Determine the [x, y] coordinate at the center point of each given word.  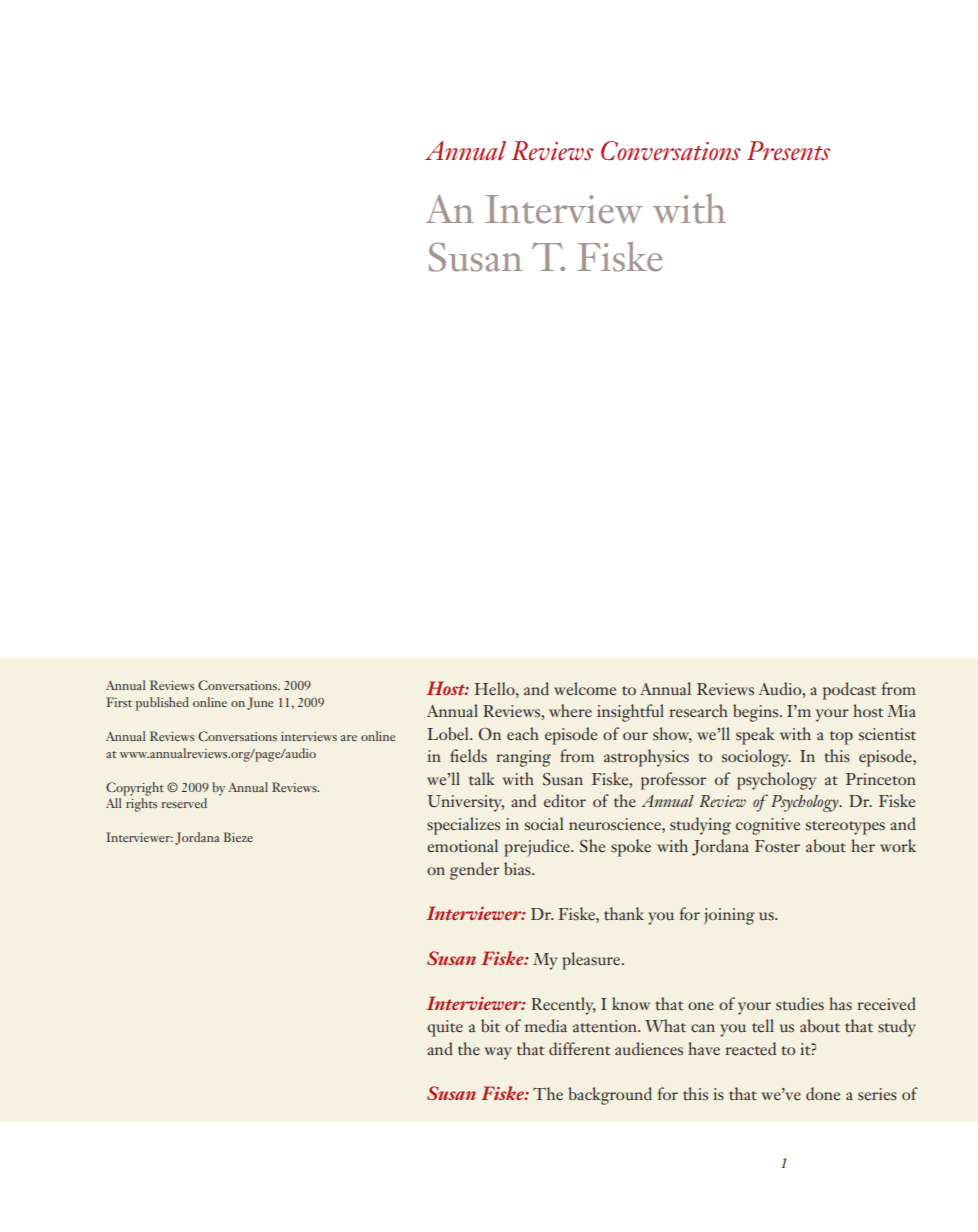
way [498, 1053]
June [260, 703]
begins [757, 713]
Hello [495, 688]
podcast [849, 691]
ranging [523, 758]
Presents [788, 151]
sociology [756, 758]
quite [445, 1028]
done [823, 1093]
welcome [585, 688]
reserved [184, 803]
